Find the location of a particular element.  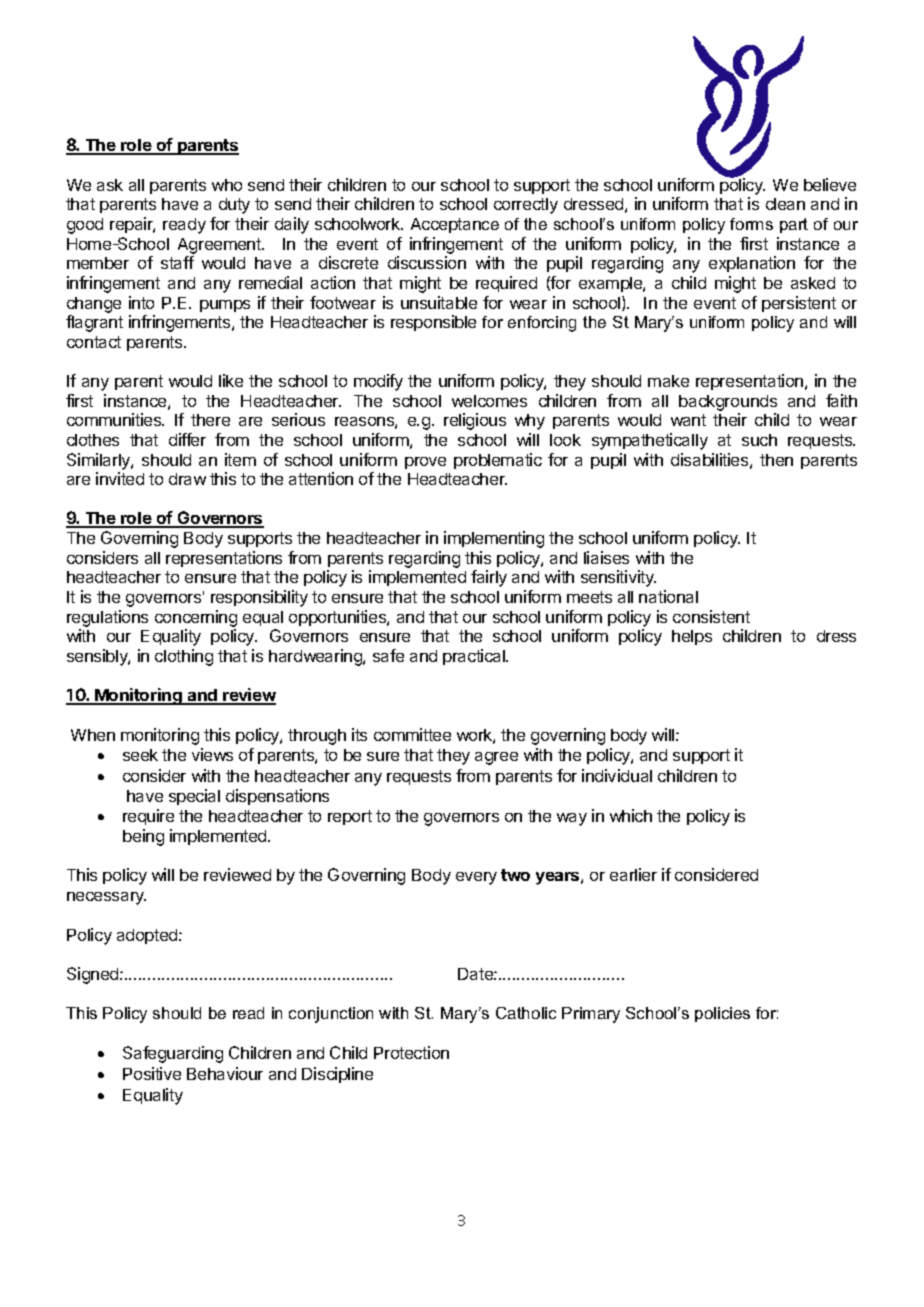

consistent is located at coordinates (711, 616).
